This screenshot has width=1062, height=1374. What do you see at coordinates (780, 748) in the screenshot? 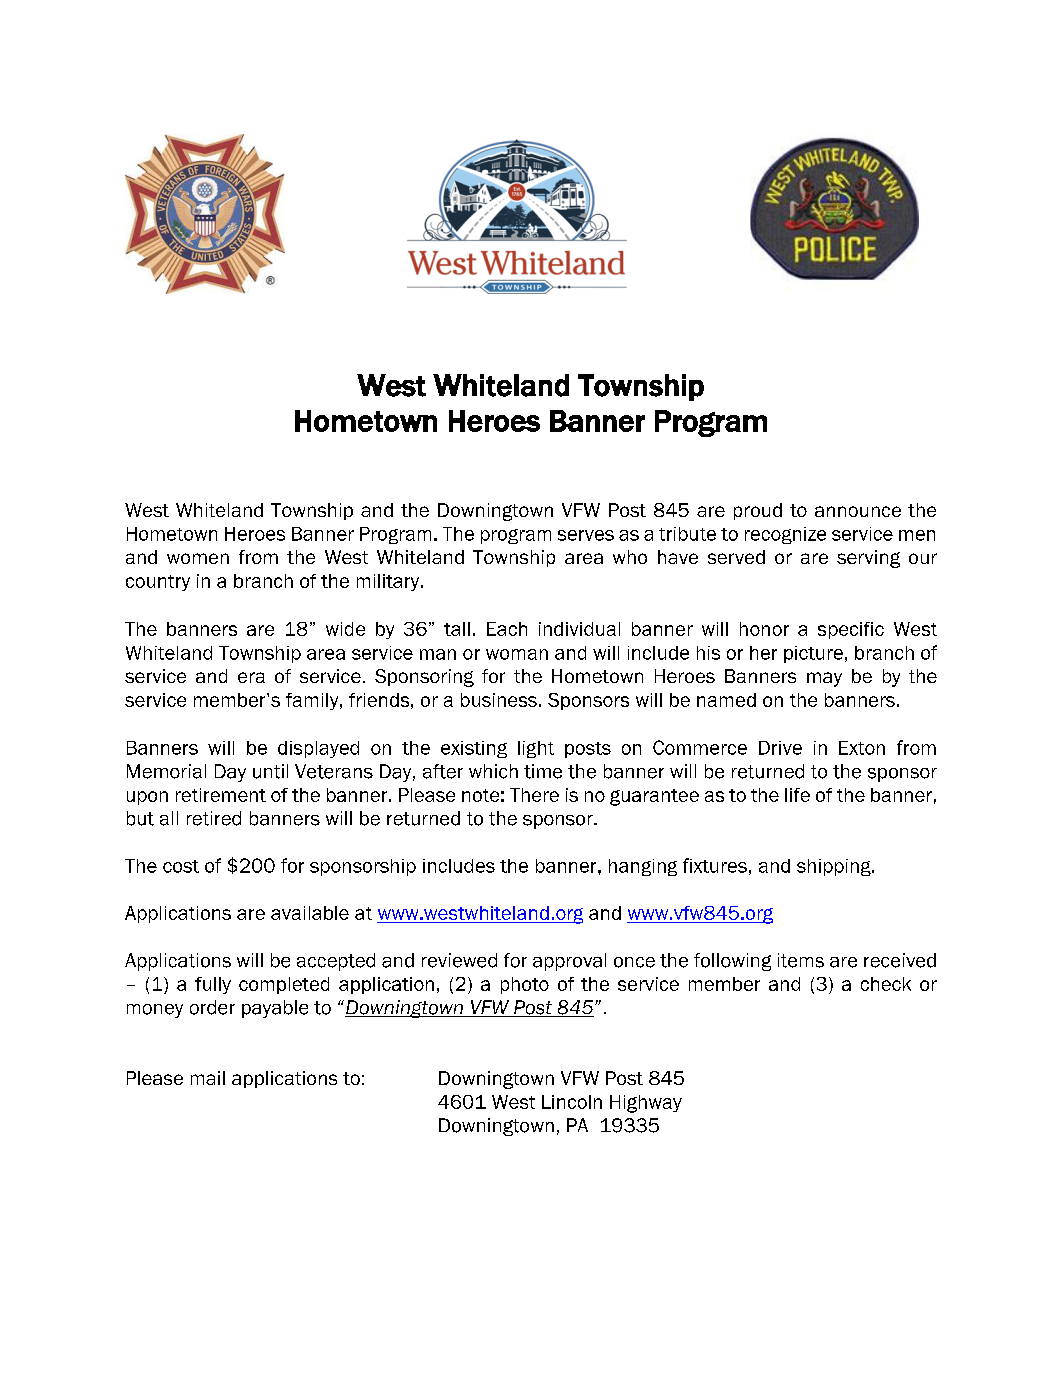
I see `Drive` at bounding box center [780, 748].
